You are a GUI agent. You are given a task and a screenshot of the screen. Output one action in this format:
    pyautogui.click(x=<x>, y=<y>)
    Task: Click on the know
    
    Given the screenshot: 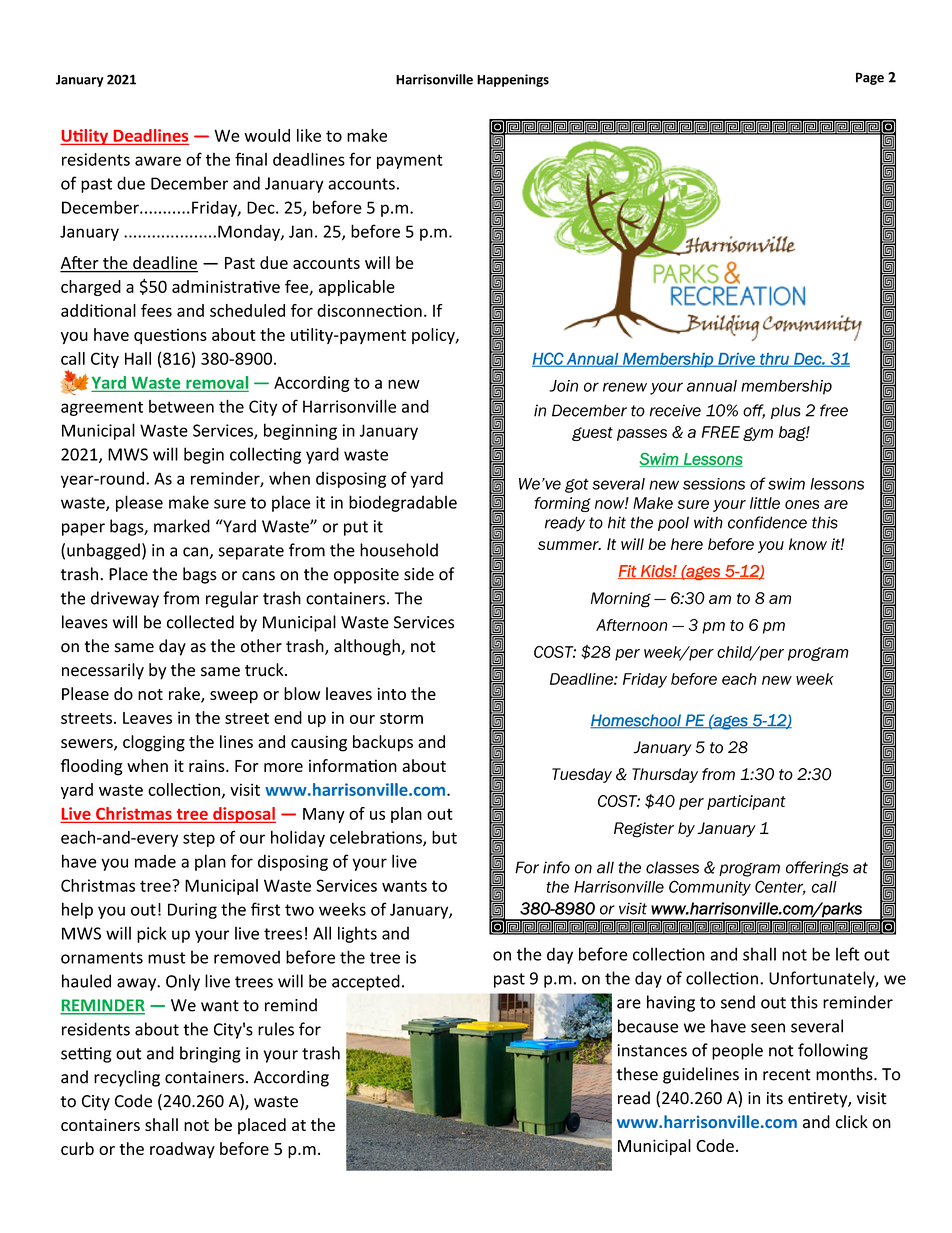 What is the action you would take?
    pyautogui.click(x=808, y=544)
